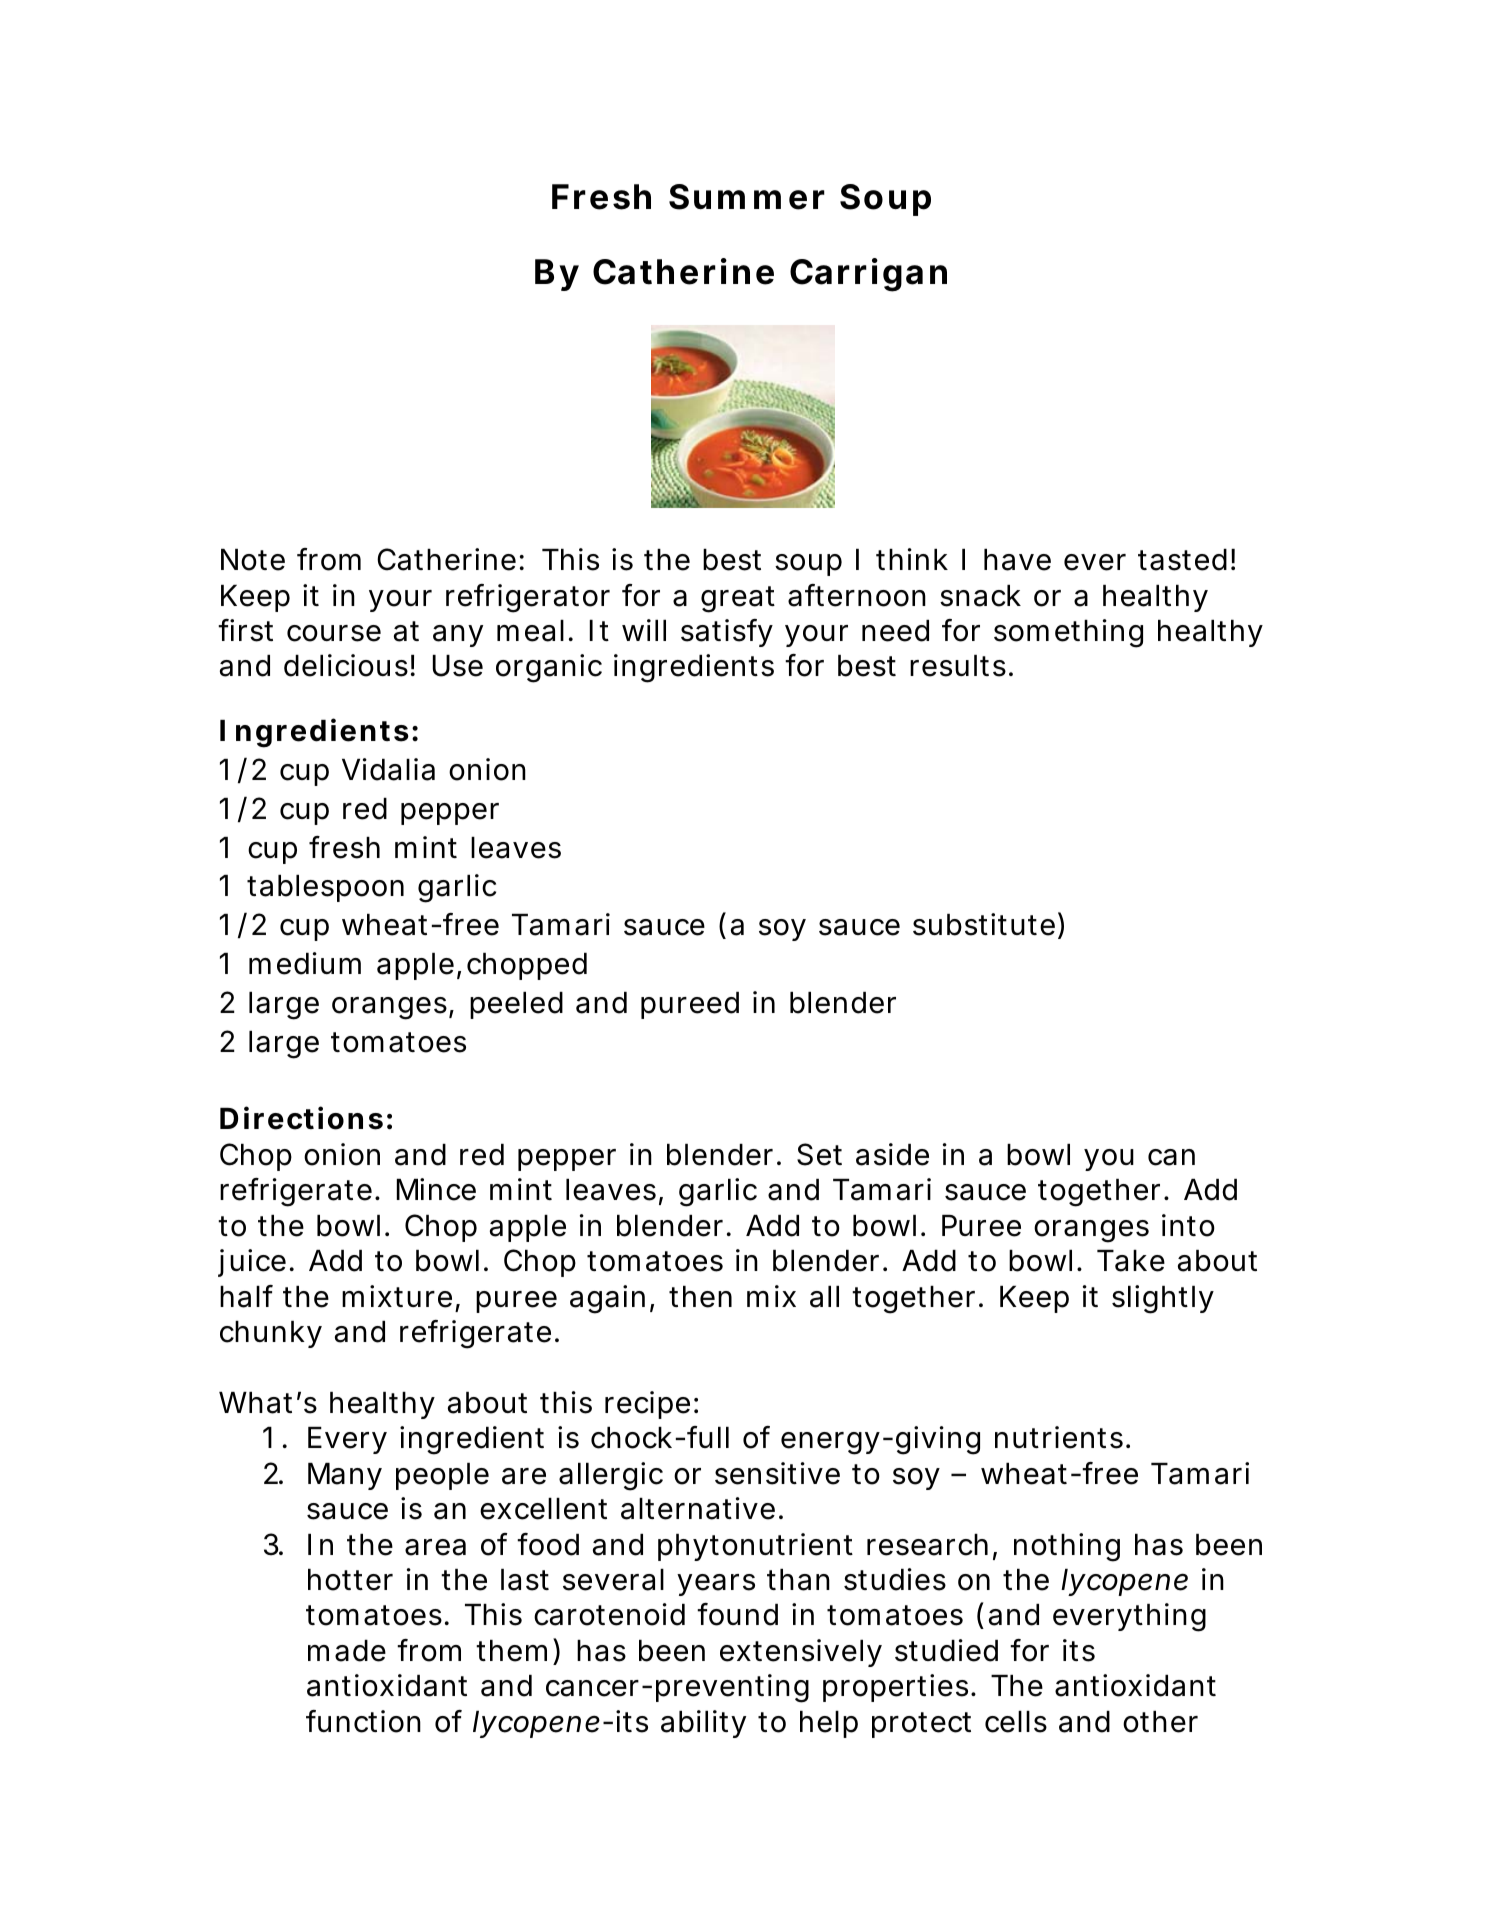 The image size is (1486, 1923). I want to click on aside, so click(892, 1154).
